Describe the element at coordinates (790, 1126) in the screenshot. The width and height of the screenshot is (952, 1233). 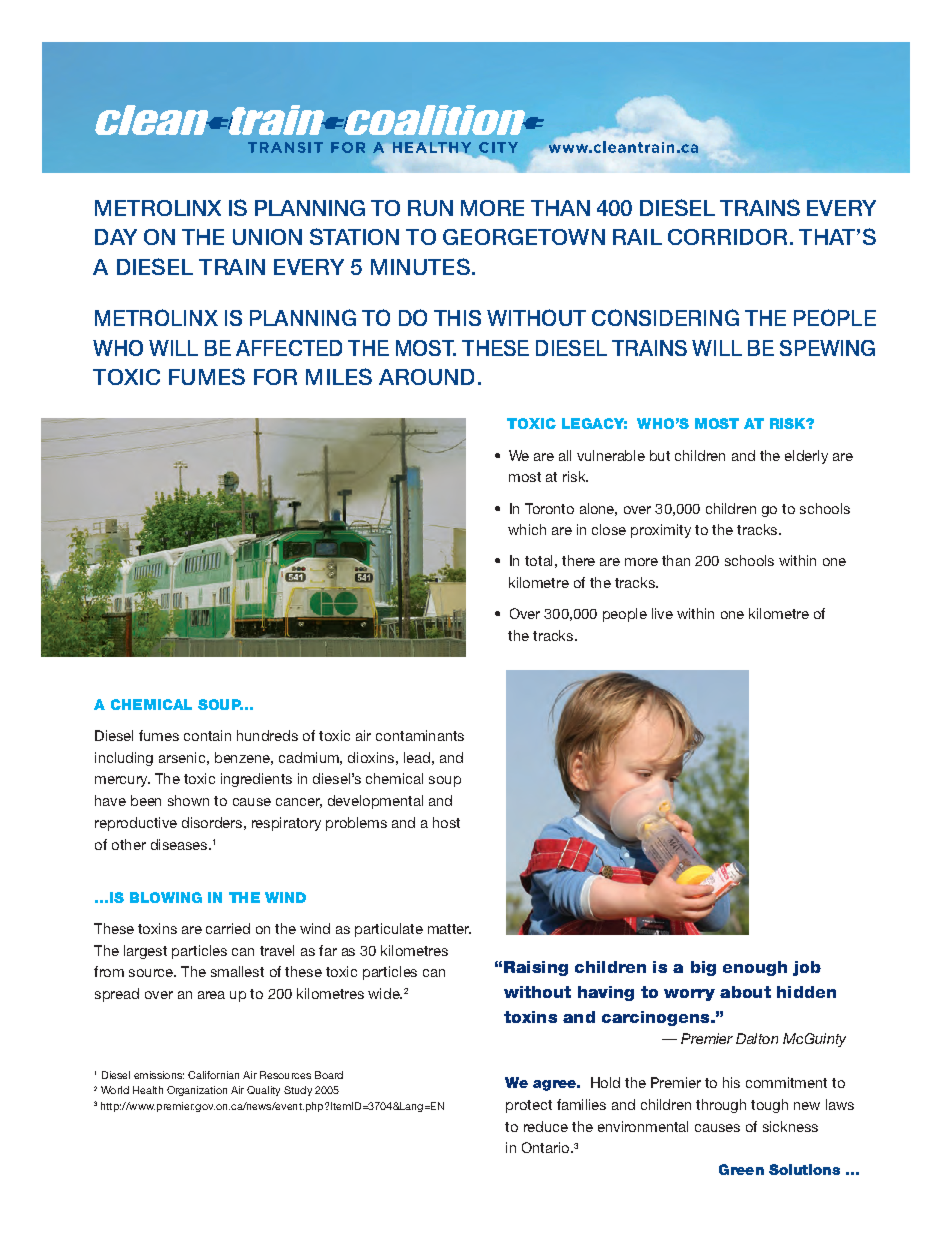
I see `sickness` at that location.
